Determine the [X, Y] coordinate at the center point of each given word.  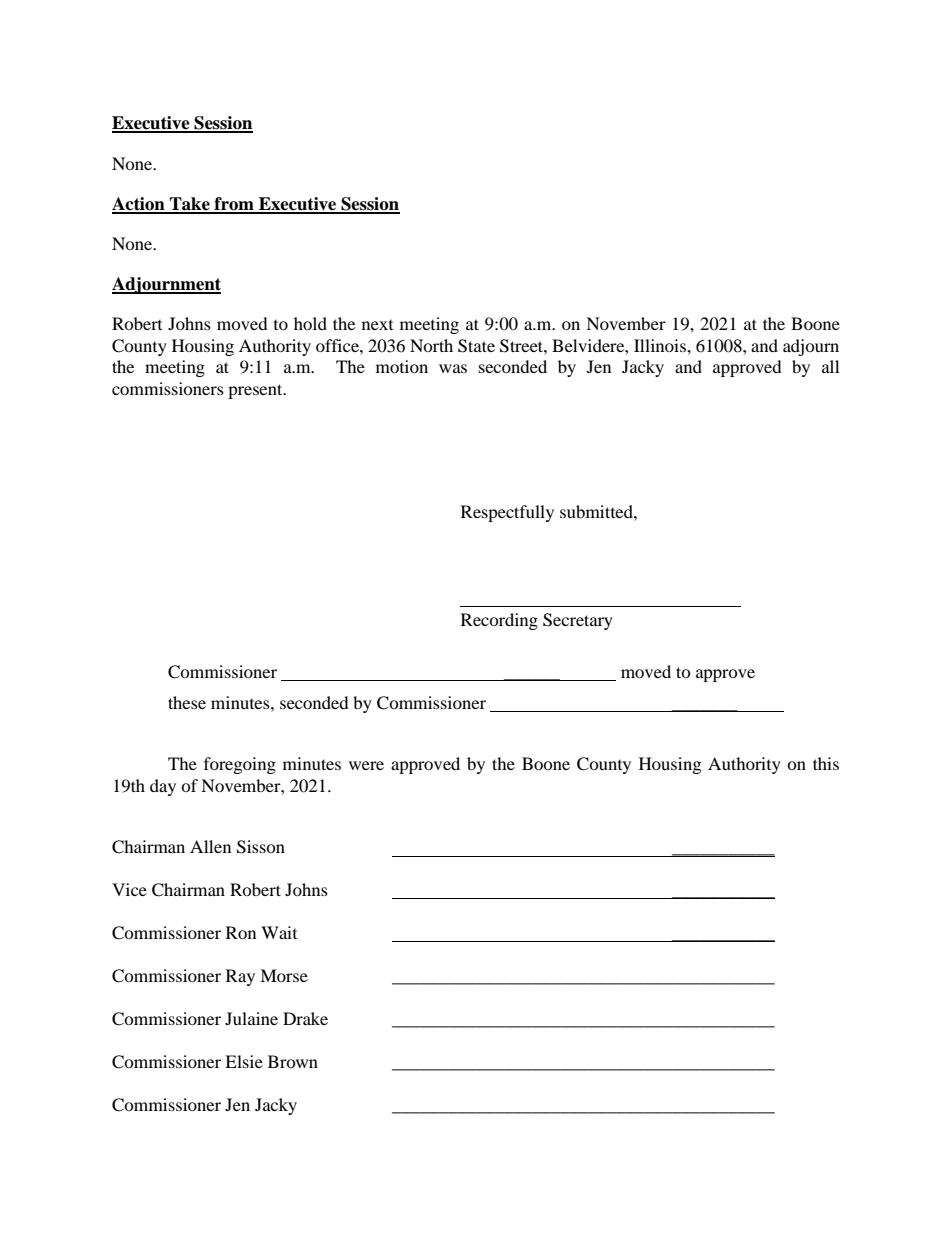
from [234, 205]
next [377, 325]
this [826, 763]
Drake [305, 1018]
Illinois [661, 345]
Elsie [244, 1061]
